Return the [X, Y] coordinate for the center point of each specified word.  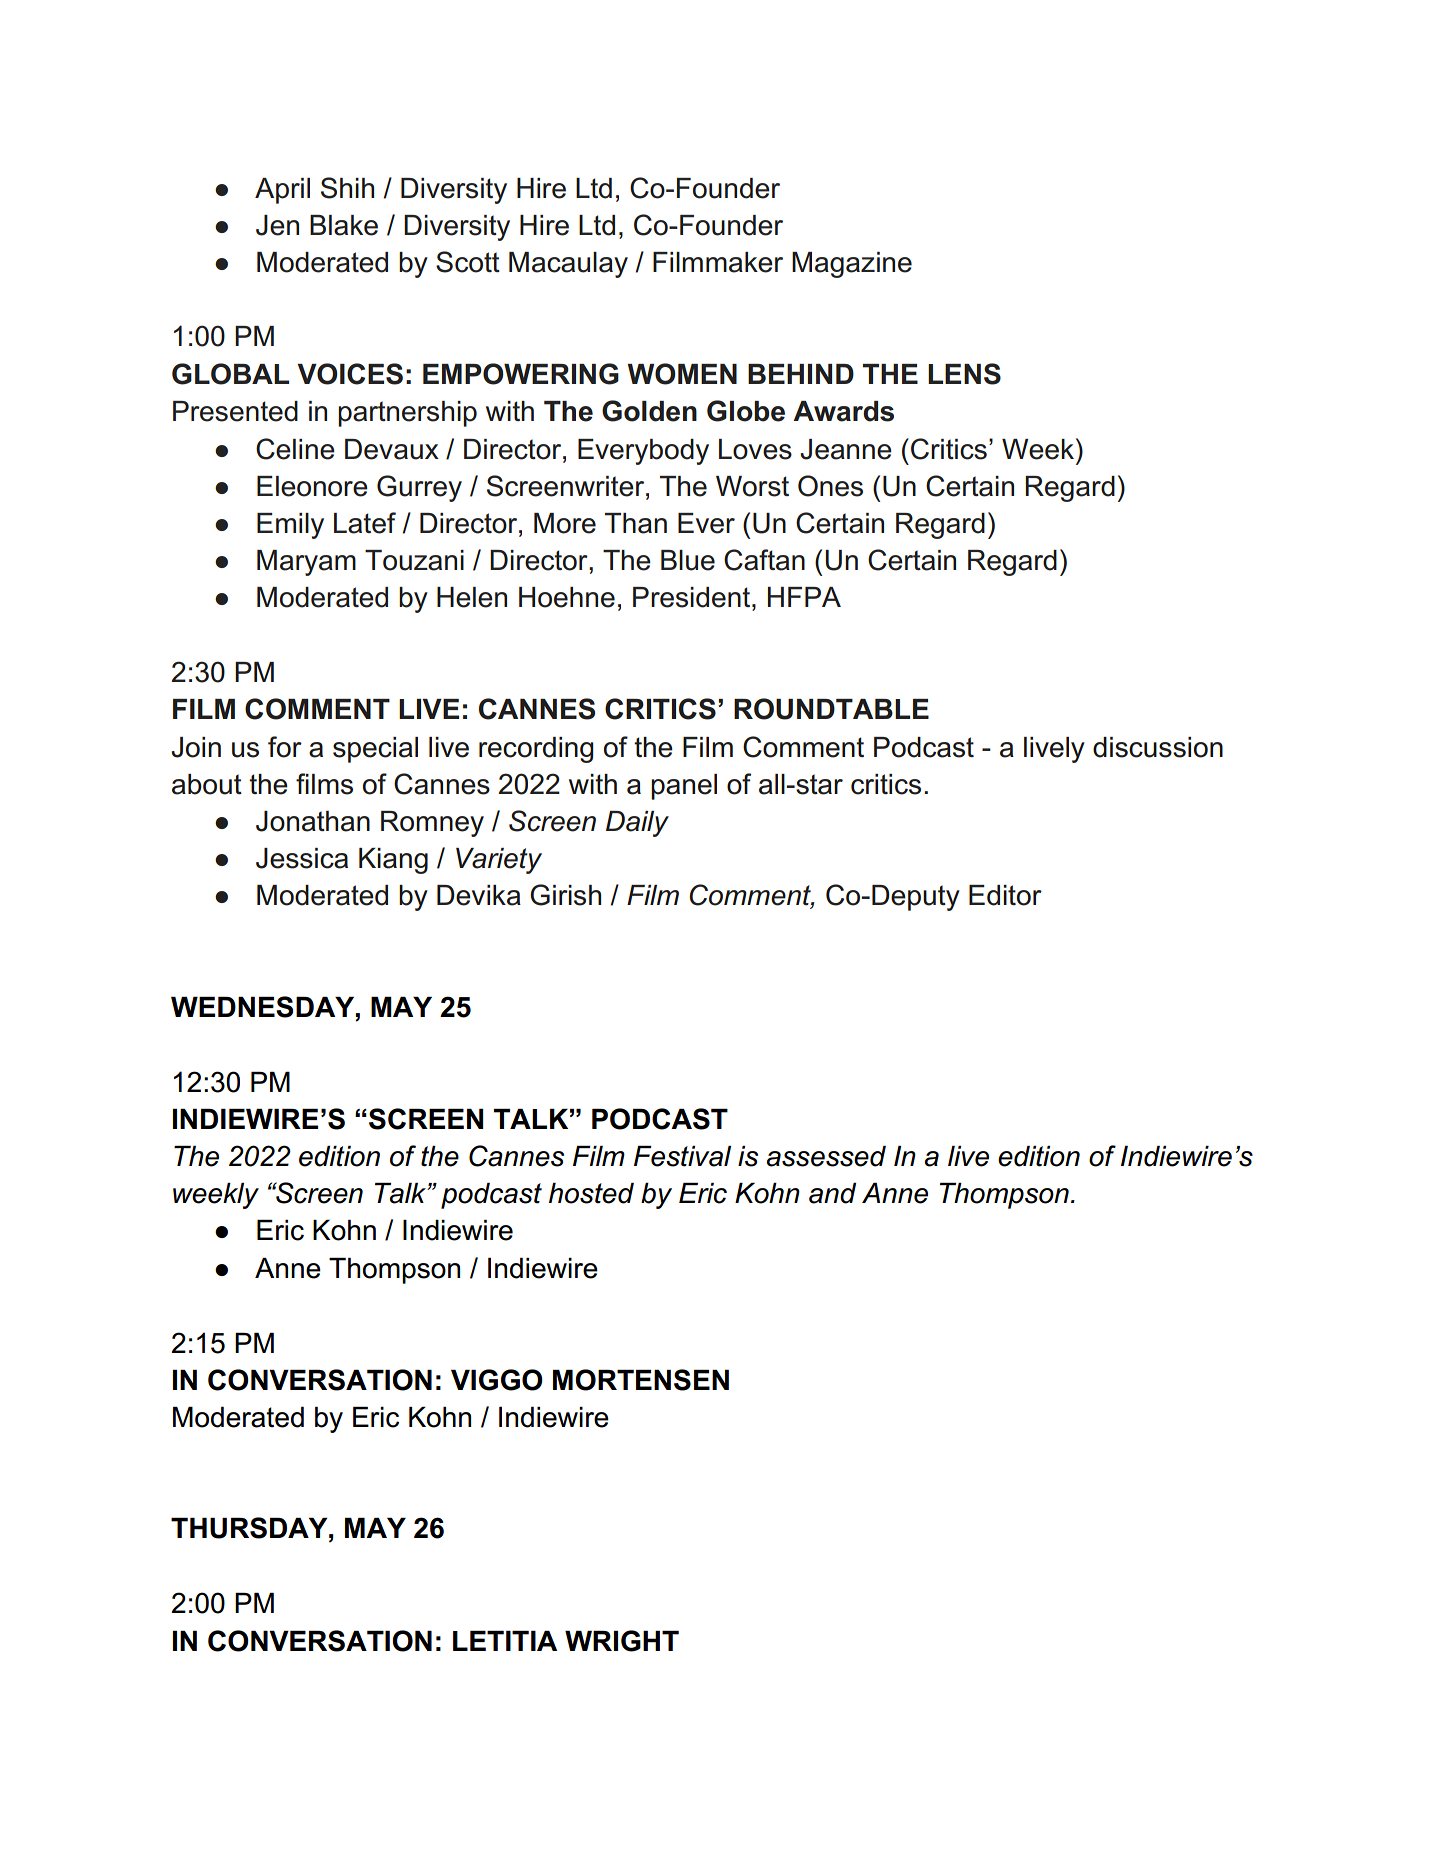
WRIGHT [622, 1641]
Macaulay [568, 265]
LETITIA [505, 1641]
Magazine [852, 265]
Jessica [302, 858]
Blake [344, 225]
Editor [1005, 895]
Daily [637, 824]
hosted [591, 1193]
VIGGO [497, 1380]
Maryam [306, 563]
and [832, 1193]
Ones [830, 486]
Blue [688, 560]
